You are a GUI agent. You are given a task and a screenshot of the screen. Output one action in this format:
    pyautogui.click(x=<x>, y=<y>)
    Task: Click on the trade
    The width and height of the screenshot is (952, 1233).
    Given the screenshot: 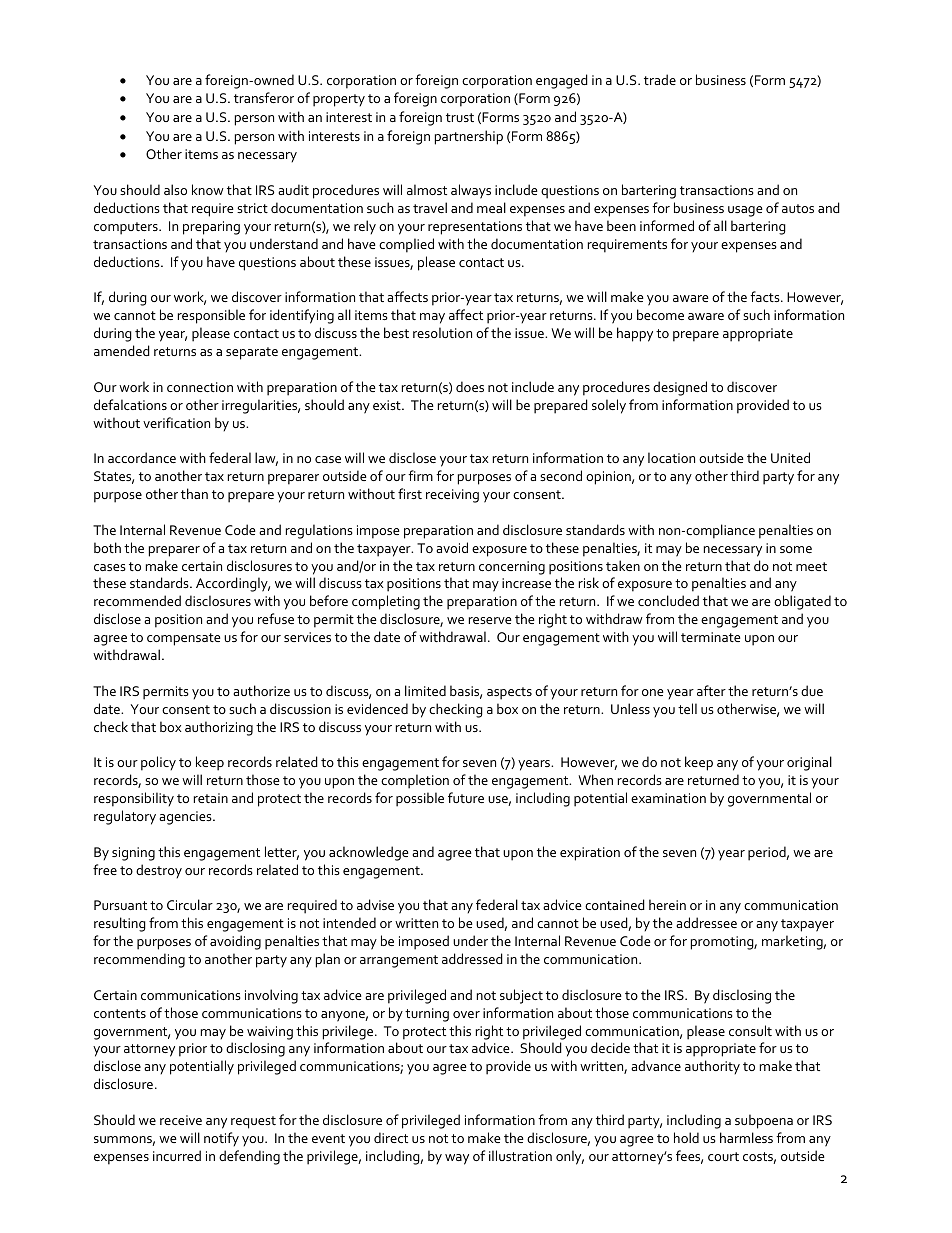 What is the action you would take?
    pyautogui.click(x=660, y=79)
